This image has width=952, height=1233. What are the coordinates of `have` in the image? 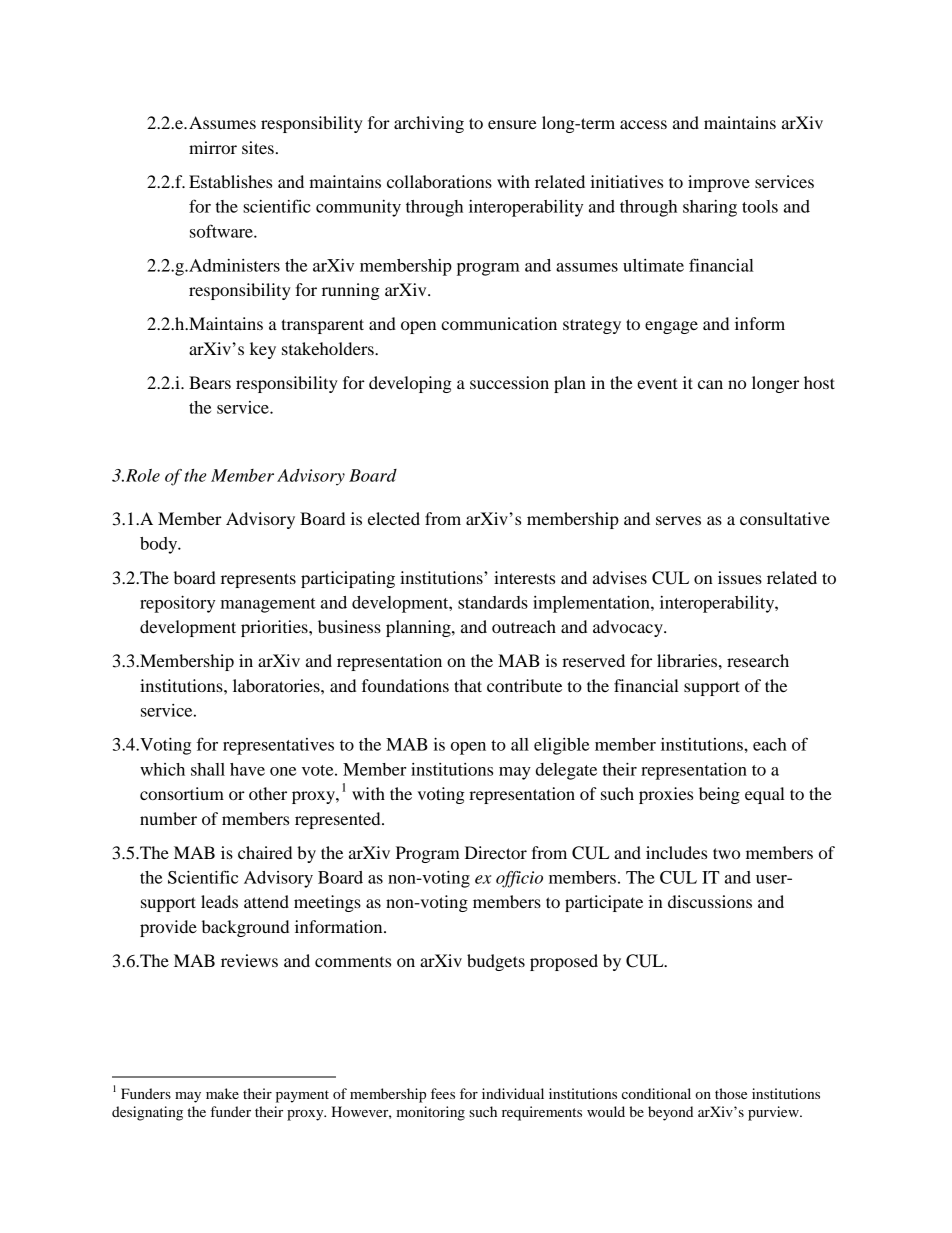 It's located at (247, 769).
